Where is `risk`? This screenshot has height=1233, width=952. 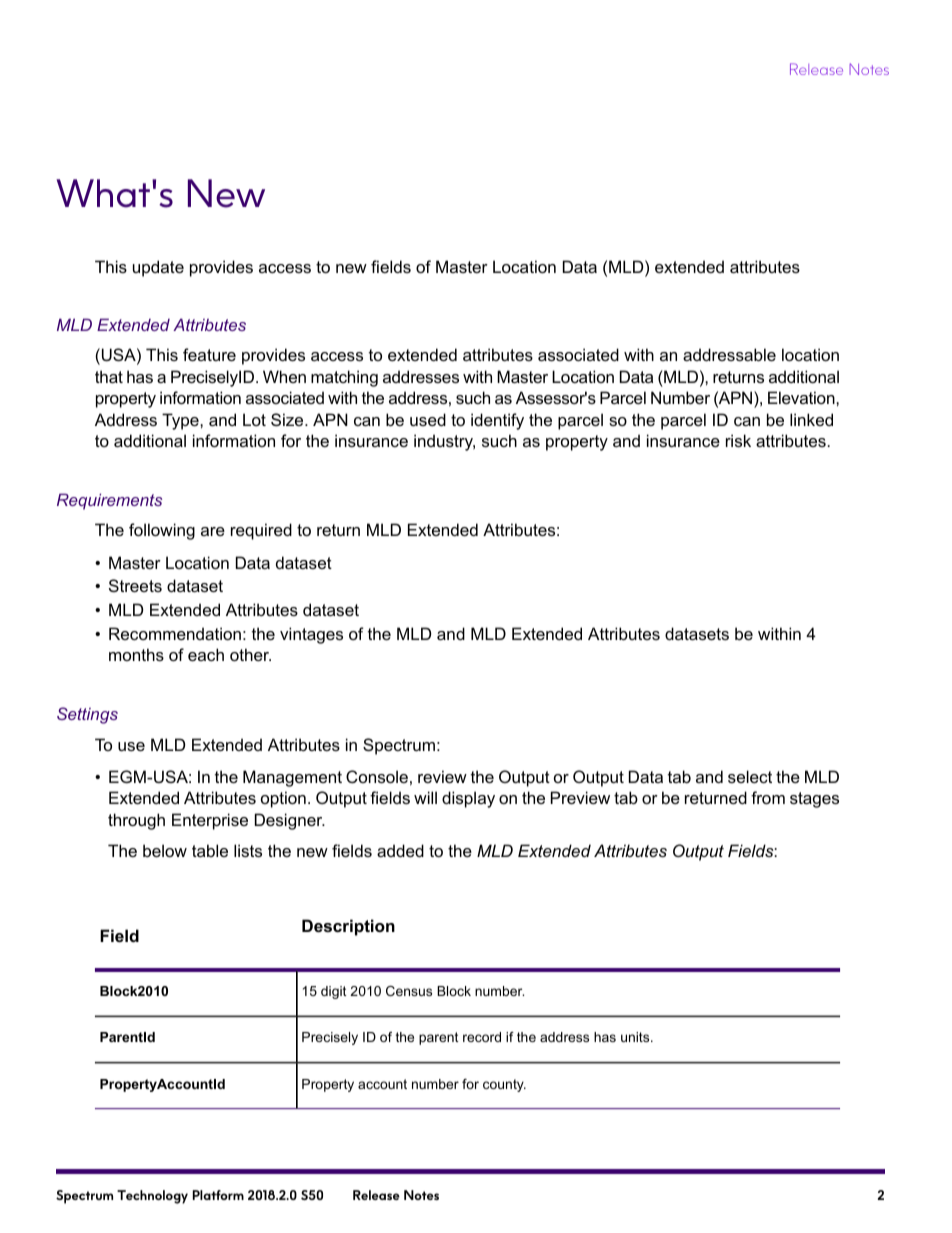 risk is located at coordinates (738, 440).
